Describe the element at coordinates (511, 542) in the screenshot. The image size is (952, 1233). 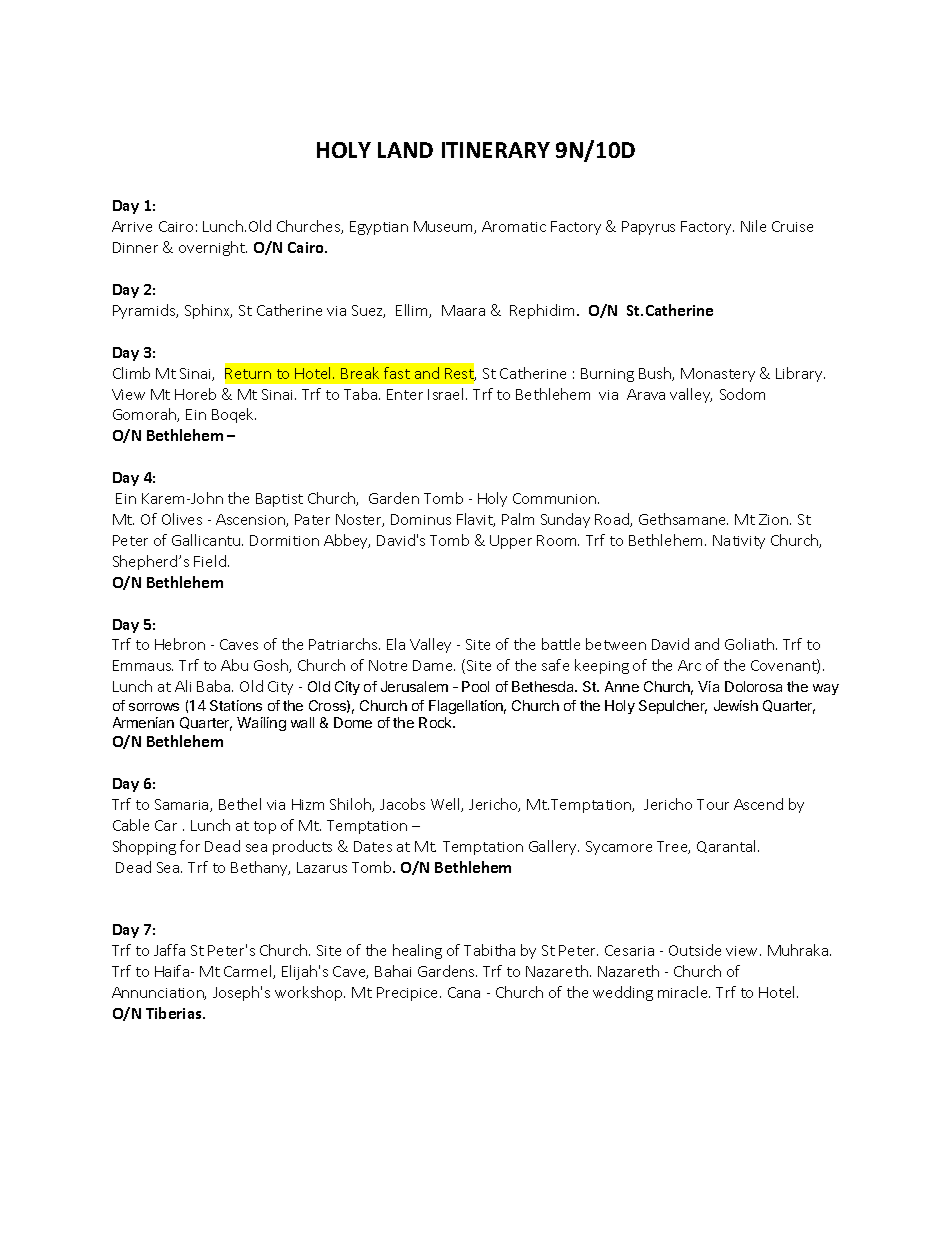
I see `Upper` at that location.
